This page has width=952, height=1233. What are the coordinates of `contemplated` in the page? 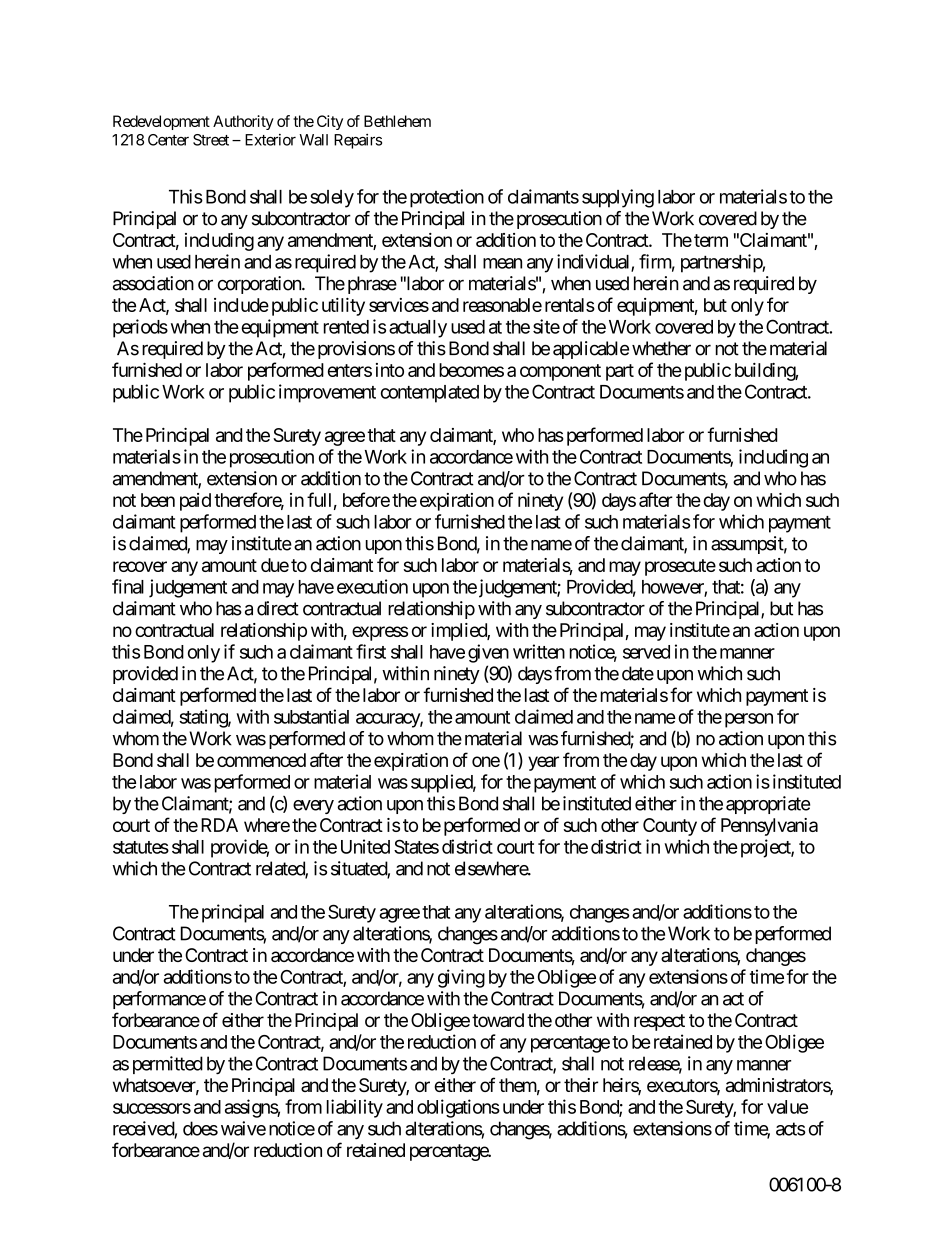 It's located at (430, 394).
